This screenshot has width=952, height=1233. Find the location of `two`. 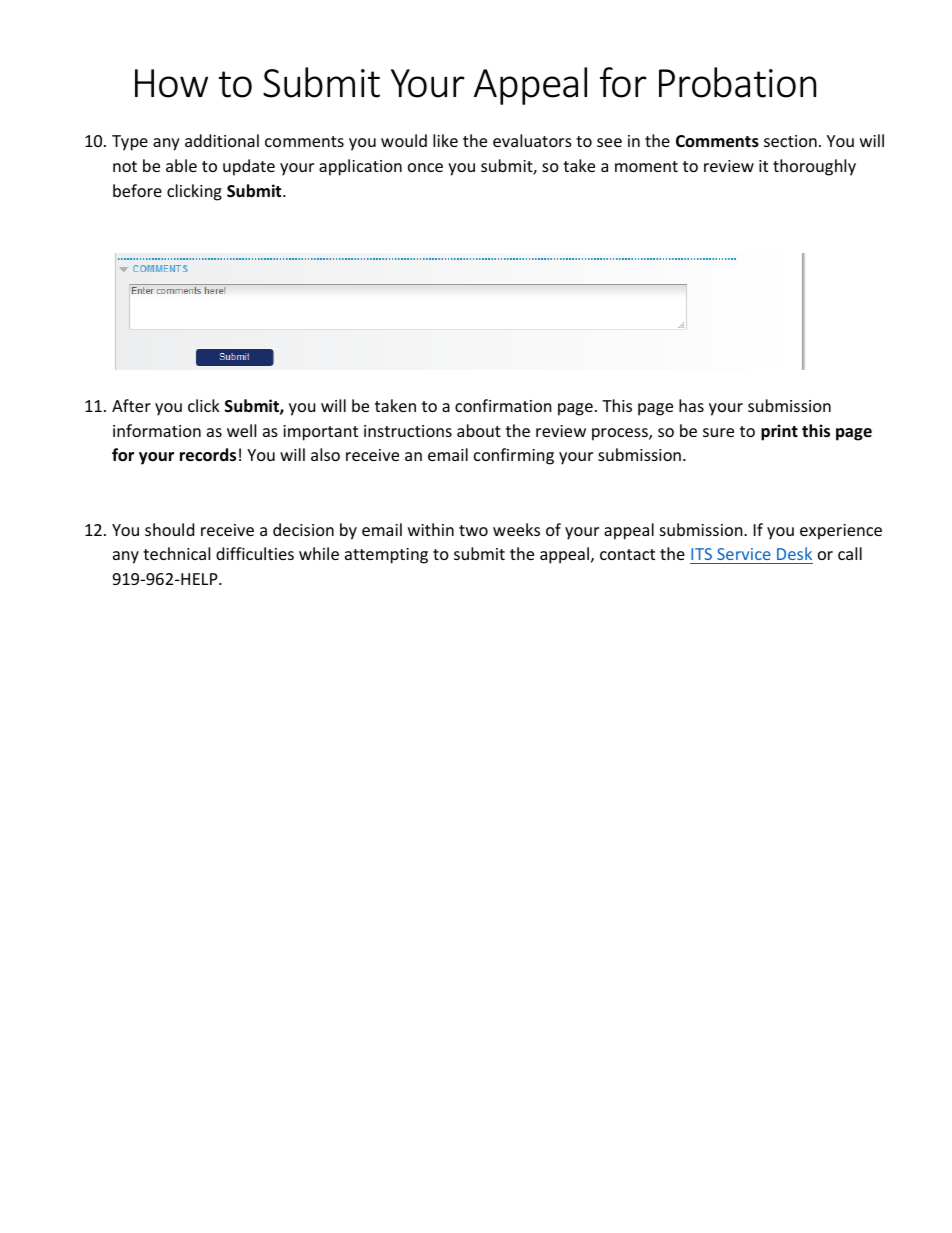

two is located at coordinates (473, 530).
